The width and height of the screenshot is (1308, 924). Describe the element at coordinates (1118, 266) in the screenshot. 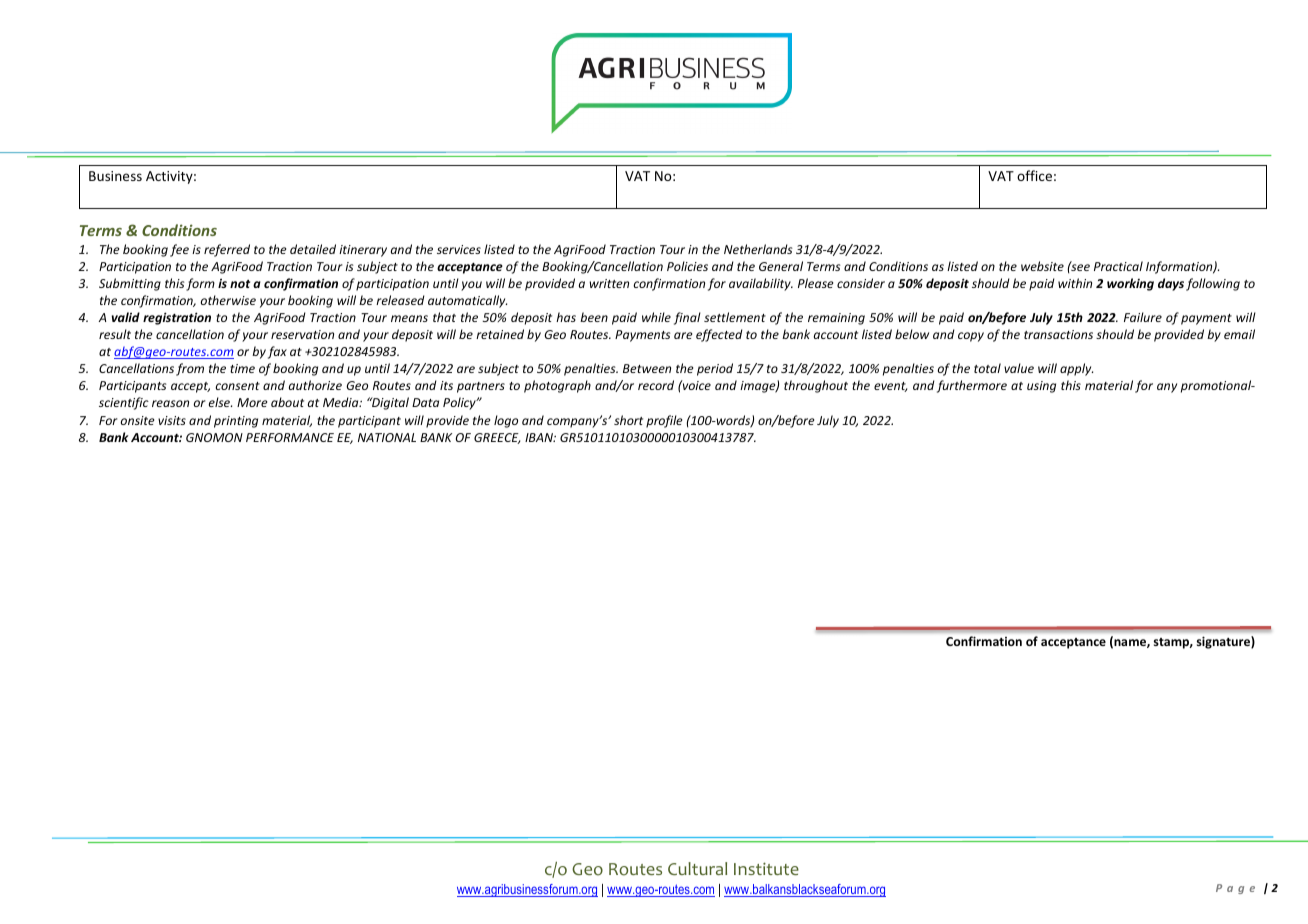

I see `Practical` at that location.
